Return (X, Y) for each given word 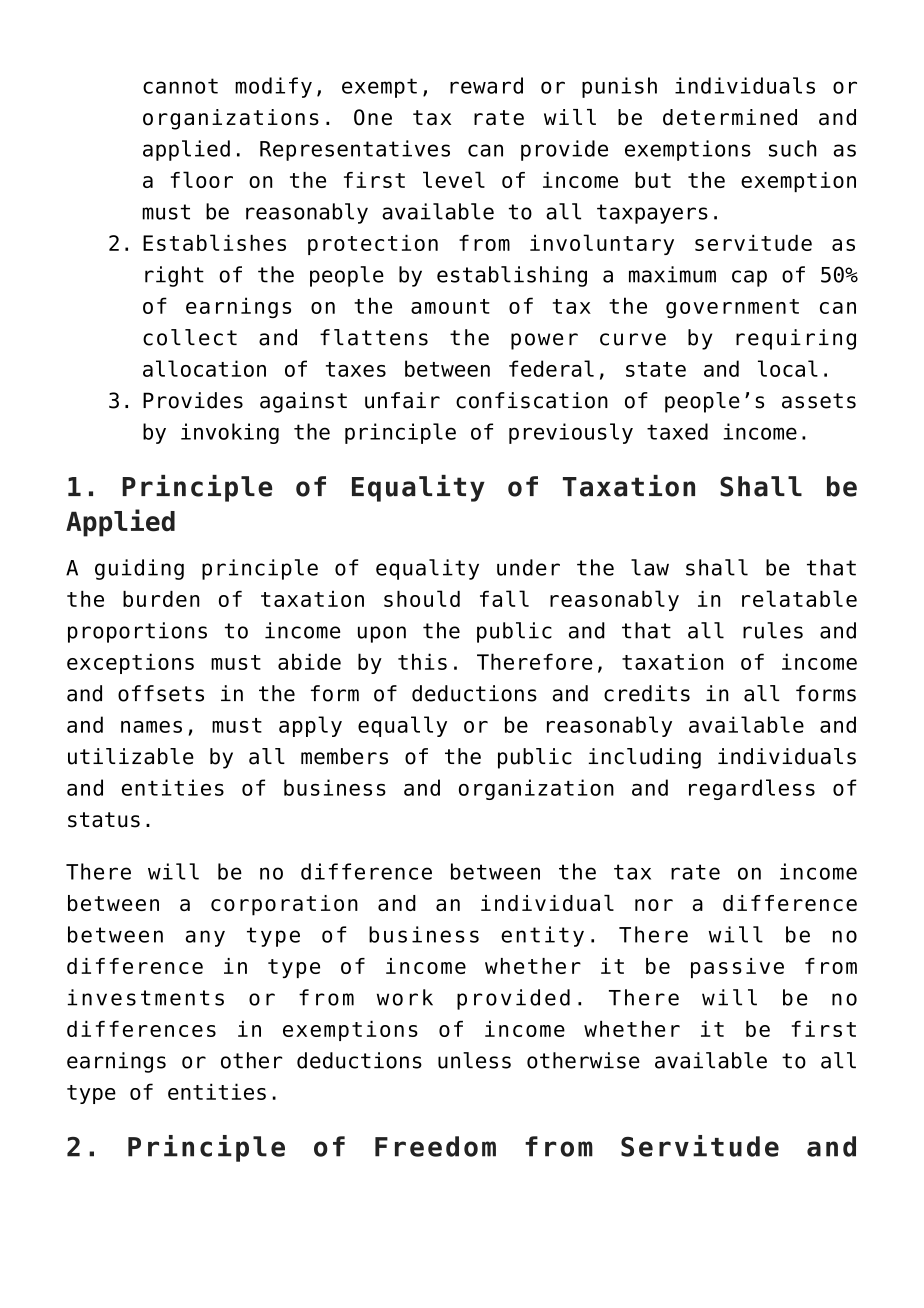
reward (486, 85)
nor (654, 905)
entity (542, 936)
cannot (180, 86)
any (205, 938)
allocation (204, 368)
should (422, 598)
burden (161, 599)
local (788, 368)
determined (730, 117)
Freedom (435, 1146)
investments (146, 997)
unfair (402, 400)
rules (773, 630)
